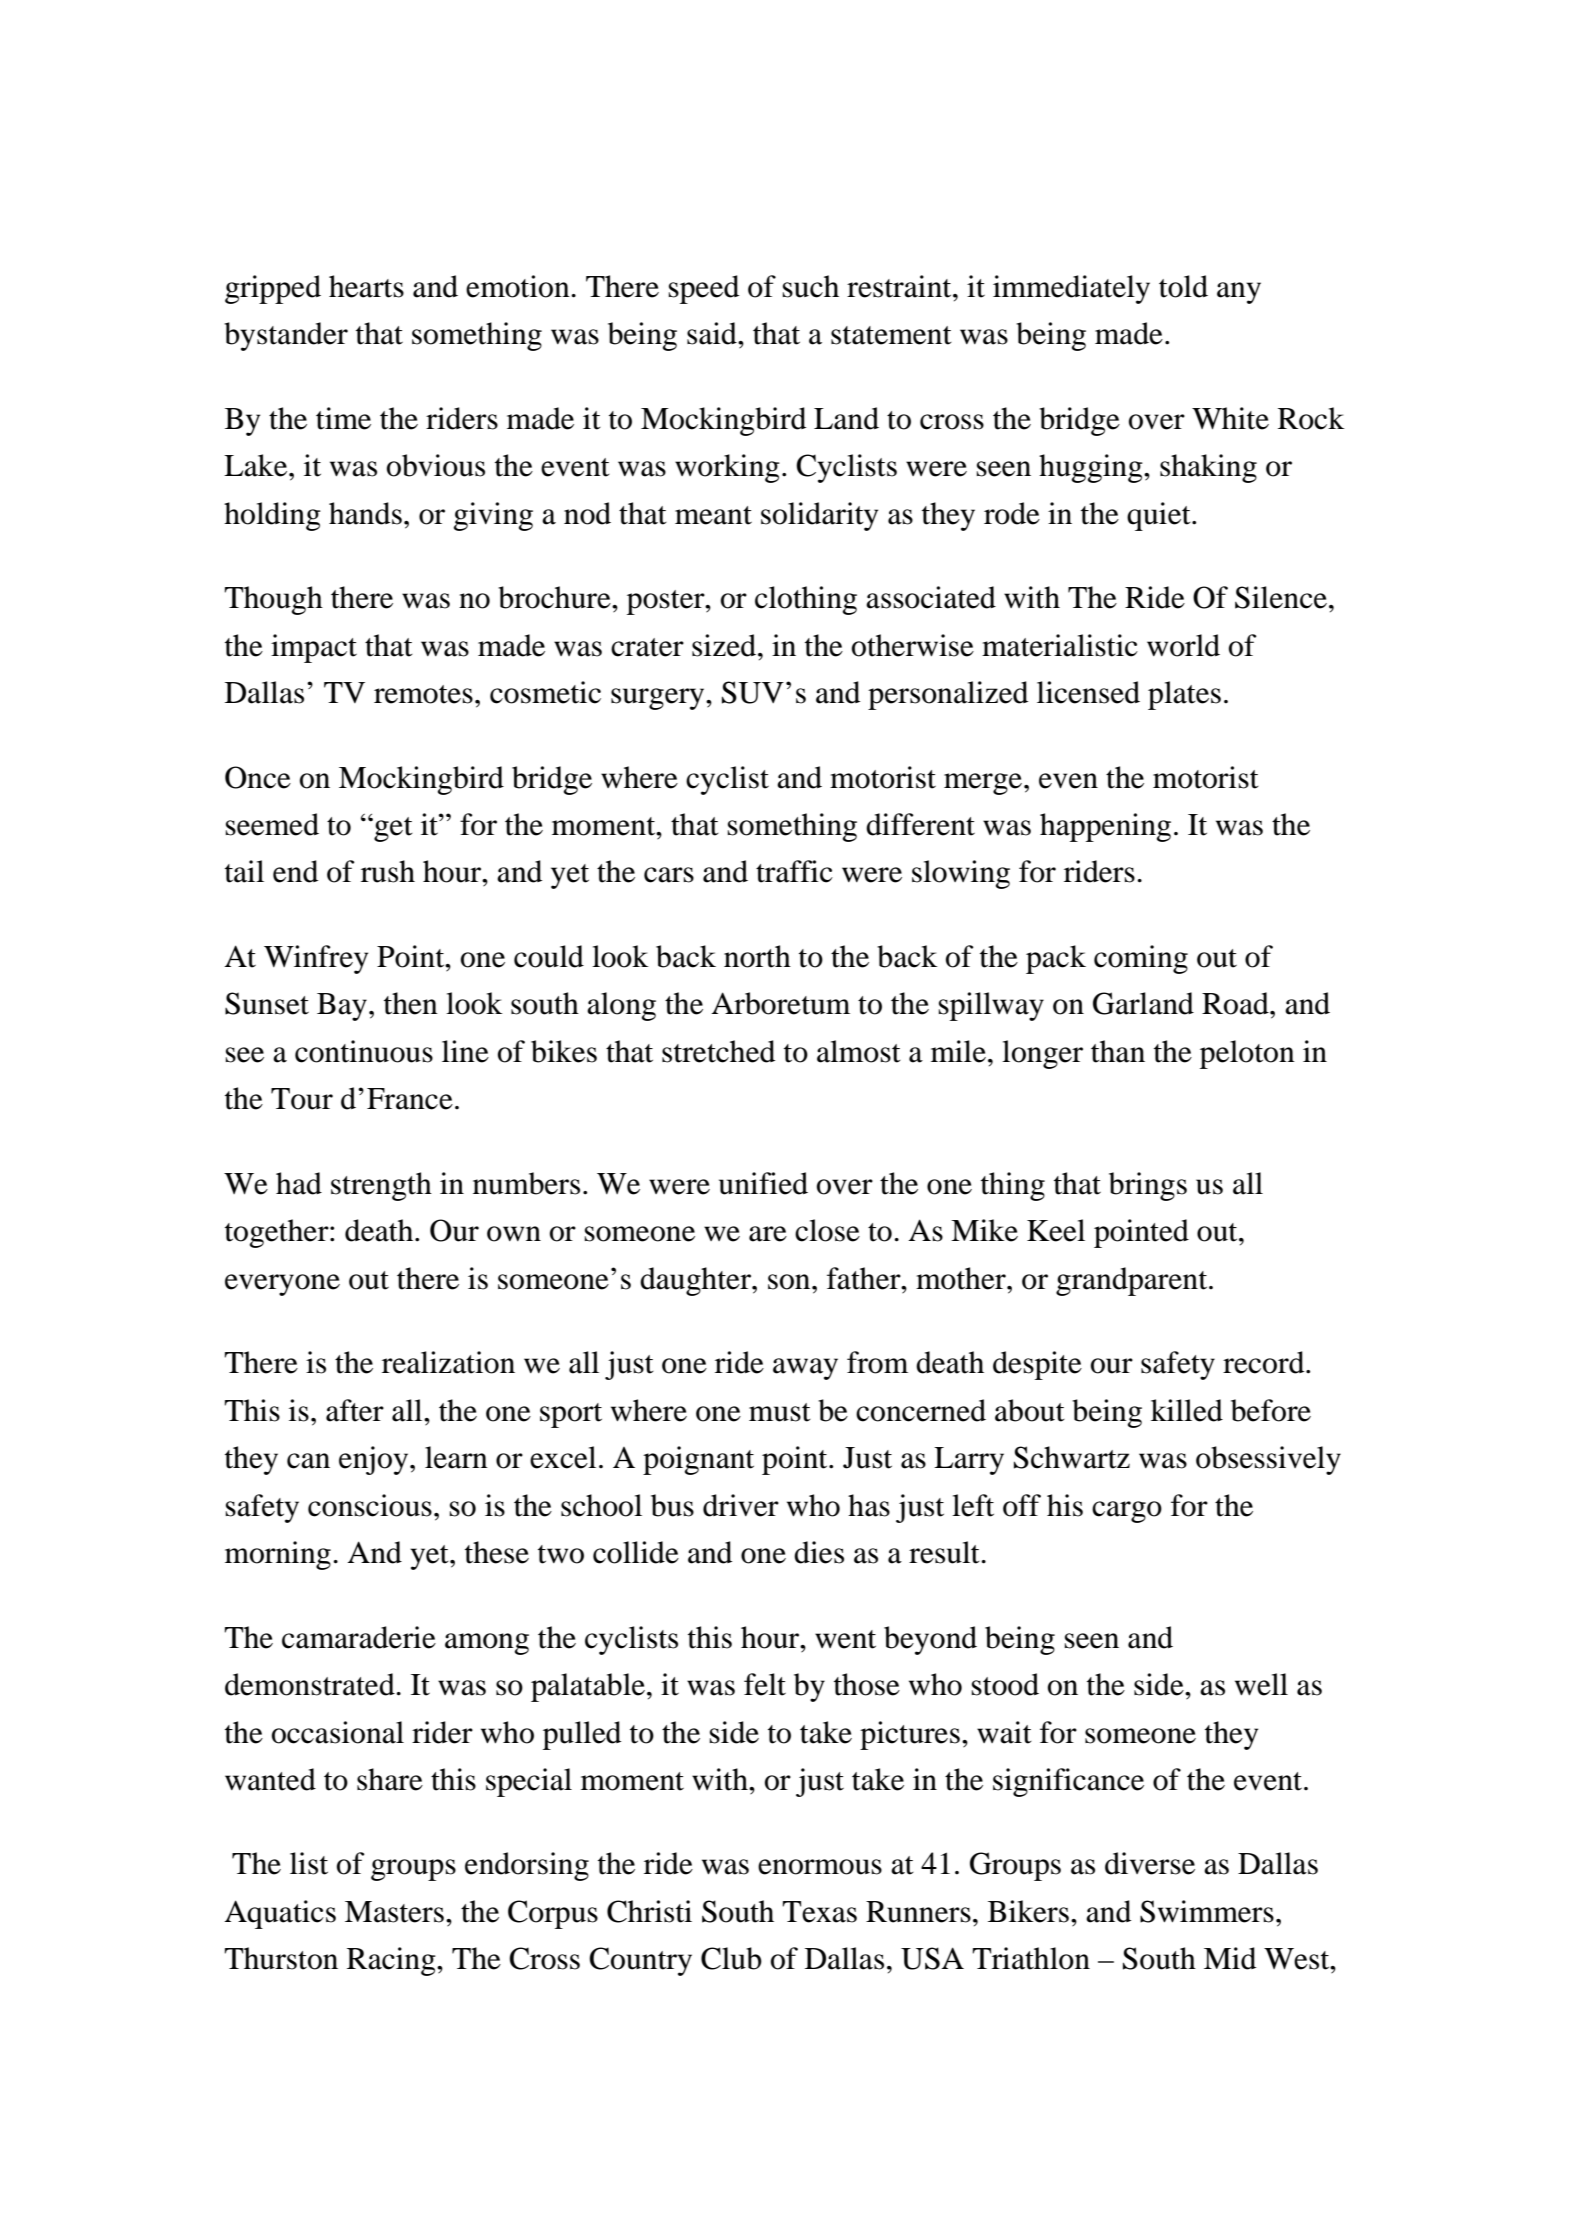 This page has width=1570, height=2221. I want to click on Masters, so click(394, 1912).
